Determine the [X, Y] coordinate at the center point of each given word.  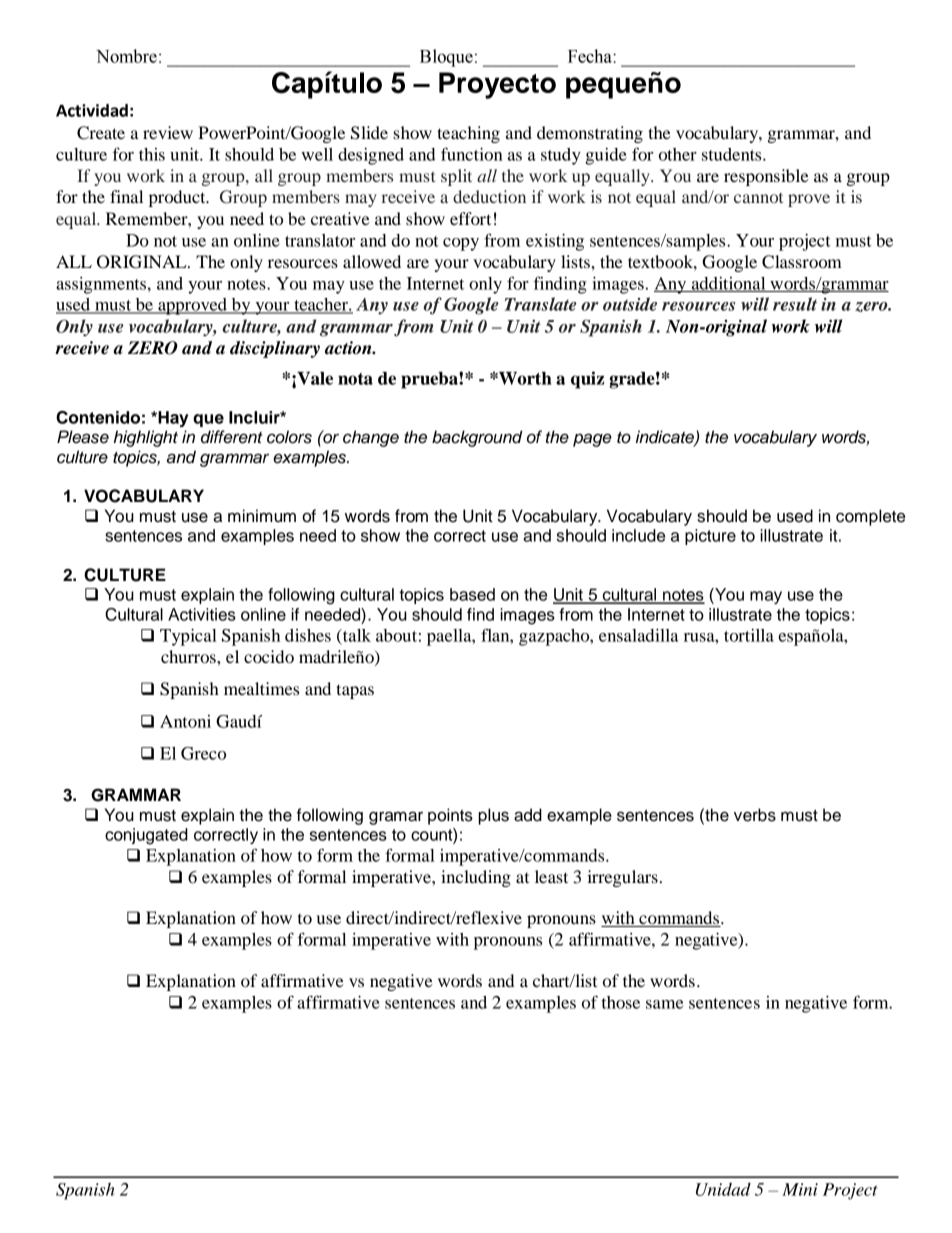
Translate [541, 304]
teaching [468, 134]
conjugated [146, 836]
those [621, 1002]
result [795, 304]
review [168, 132]
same [664, 1004]
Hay [172, 419]
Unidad [723, 1189]
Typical [188, 637]
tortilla [749, 635]
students [733, 154]
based [472, 594]
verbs [755, 815]
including [476, 878]
